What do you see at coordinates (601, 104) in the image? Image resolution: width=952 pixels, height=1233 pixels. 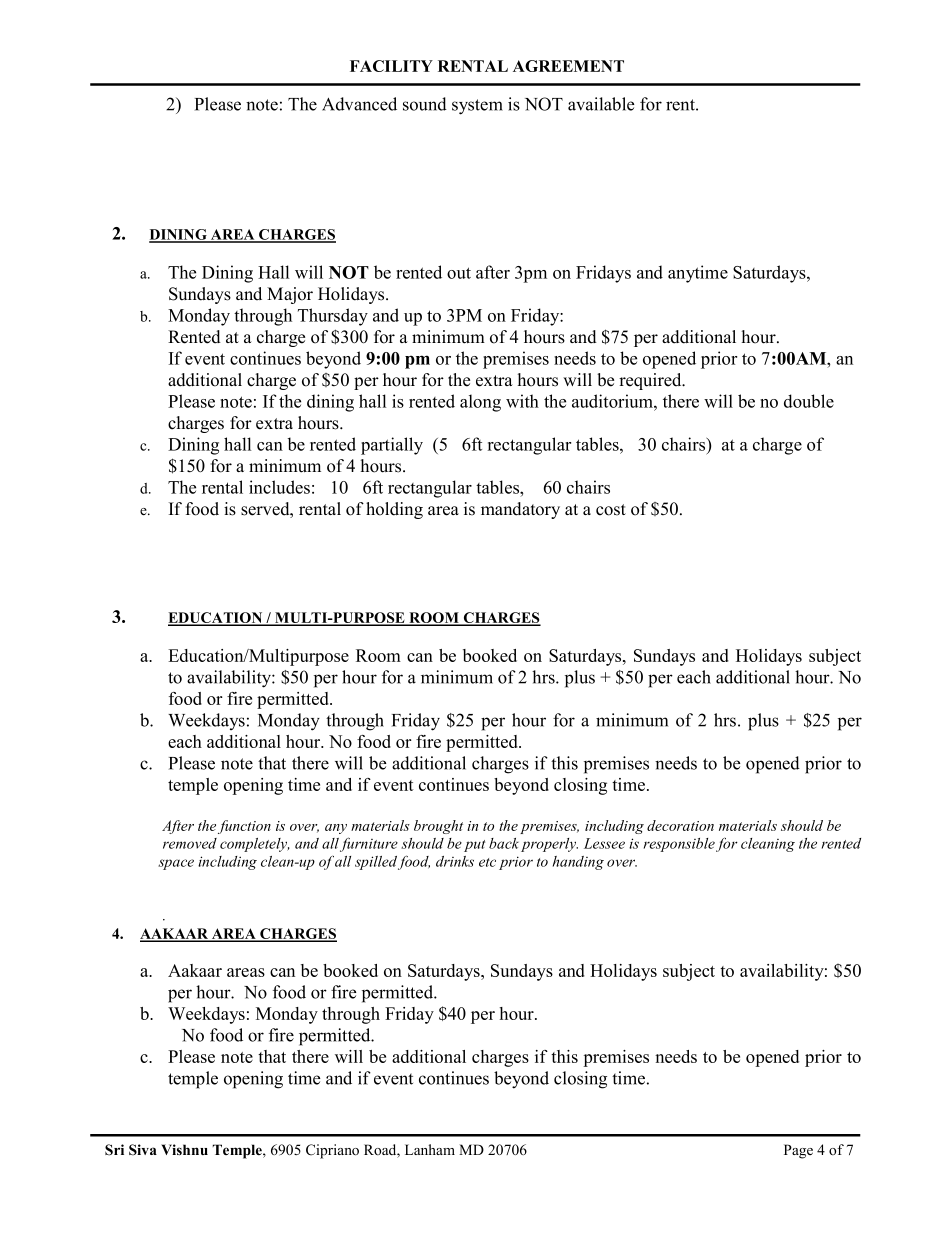 I see `available` at bounding box center [601, 104].
